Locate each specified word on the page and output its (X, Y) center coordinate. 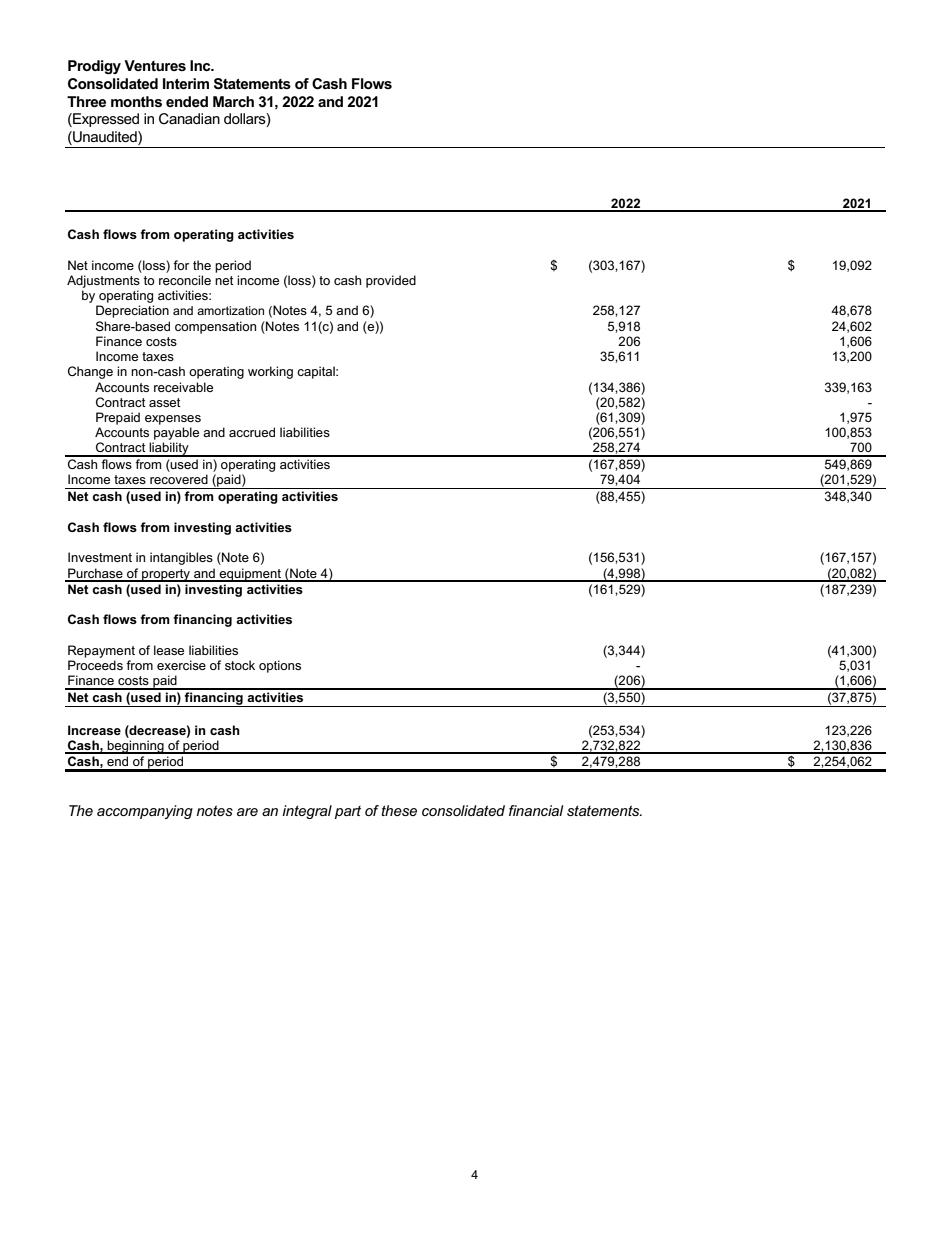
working (270, 372)
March (233, 101)
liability (169, 449)
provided (391, 281)
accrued (252, 432)
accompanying (145, 812)
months (136, 101)
